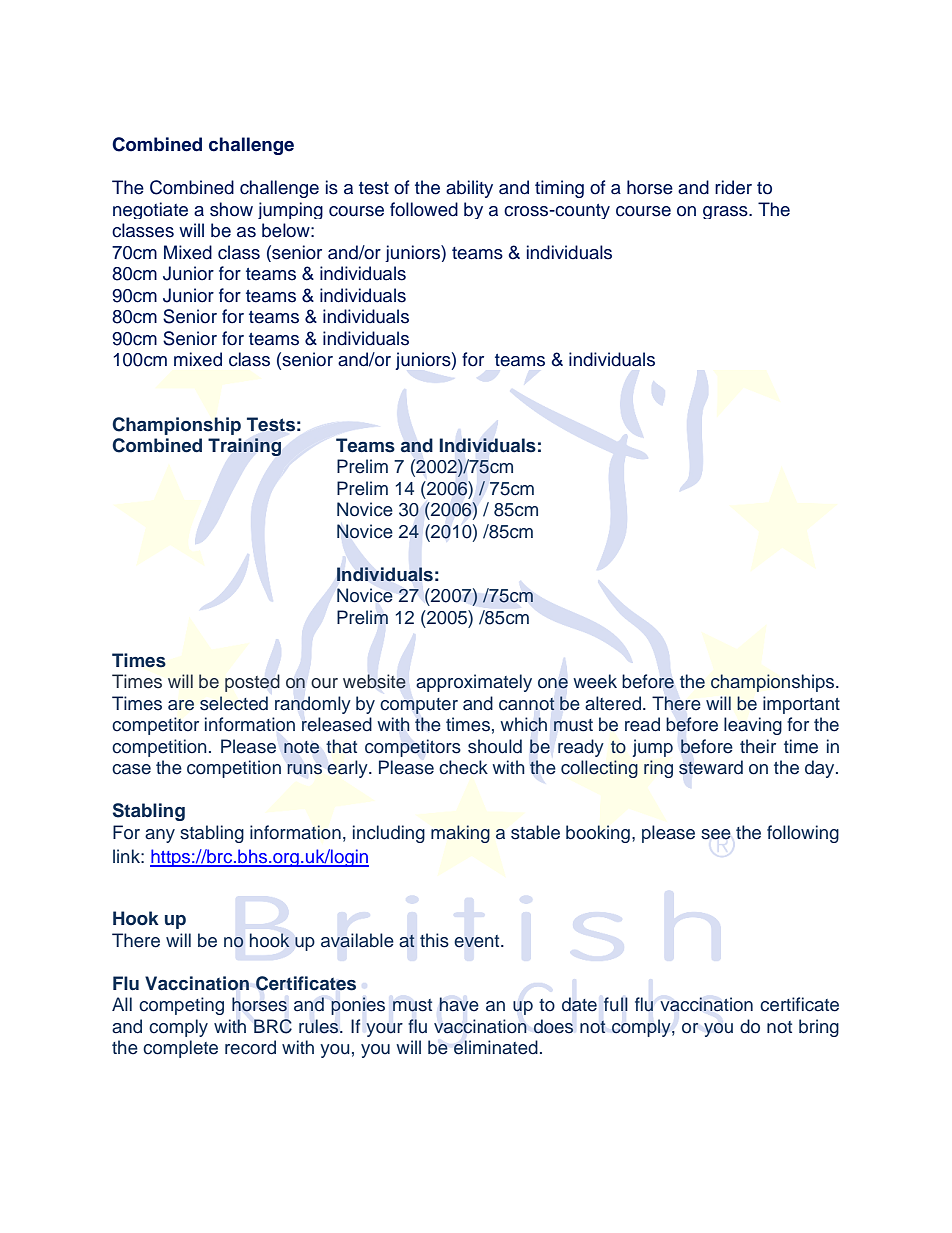 This screenshot has height=1233, width=952. What do you see at coordinates (459, 1004) in the screenshot?
I see `have` at bounding box center [459, 1004].
